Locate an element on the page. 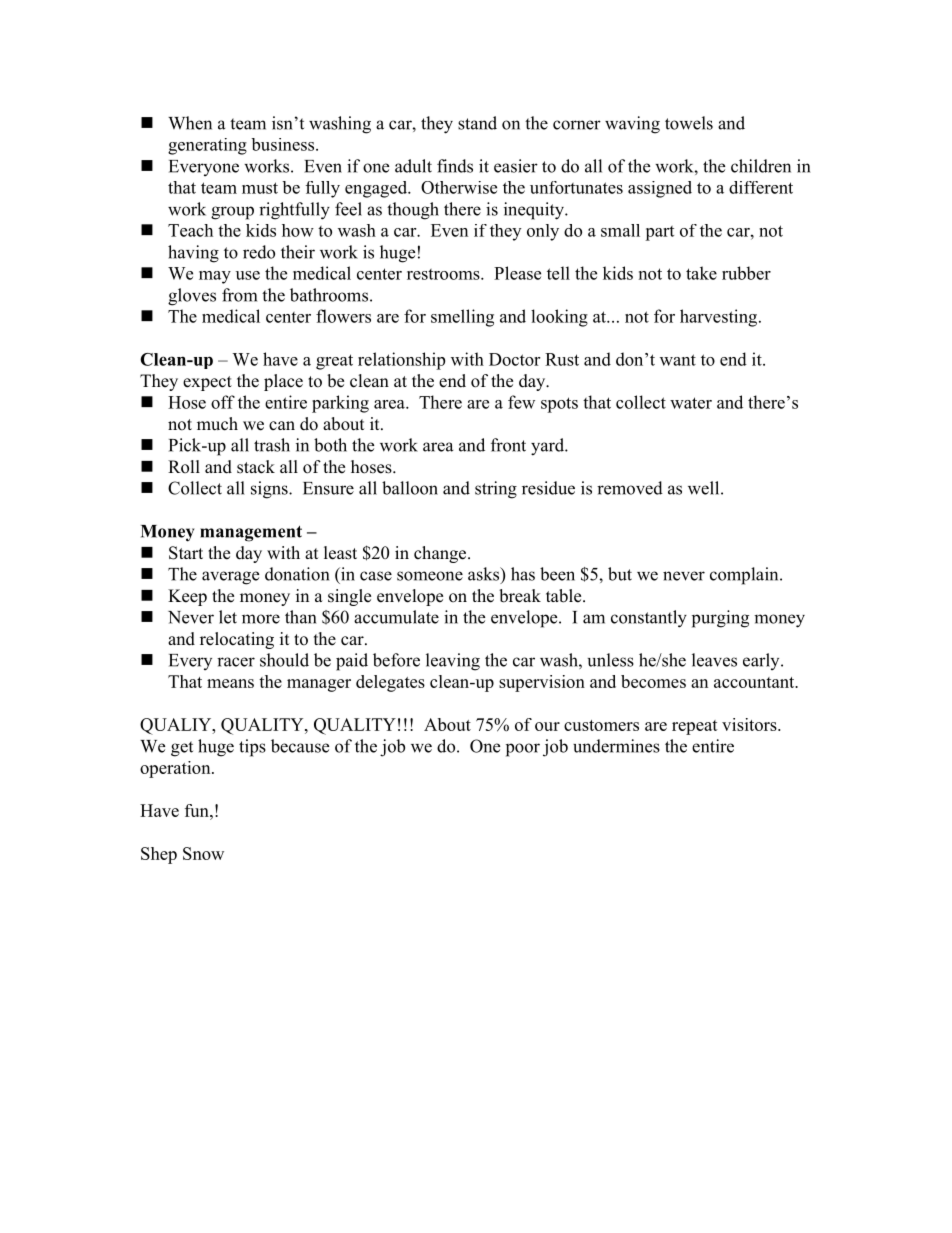 The height and width of the page is (1233, 952). finds is located at coordinates (455, 166).
